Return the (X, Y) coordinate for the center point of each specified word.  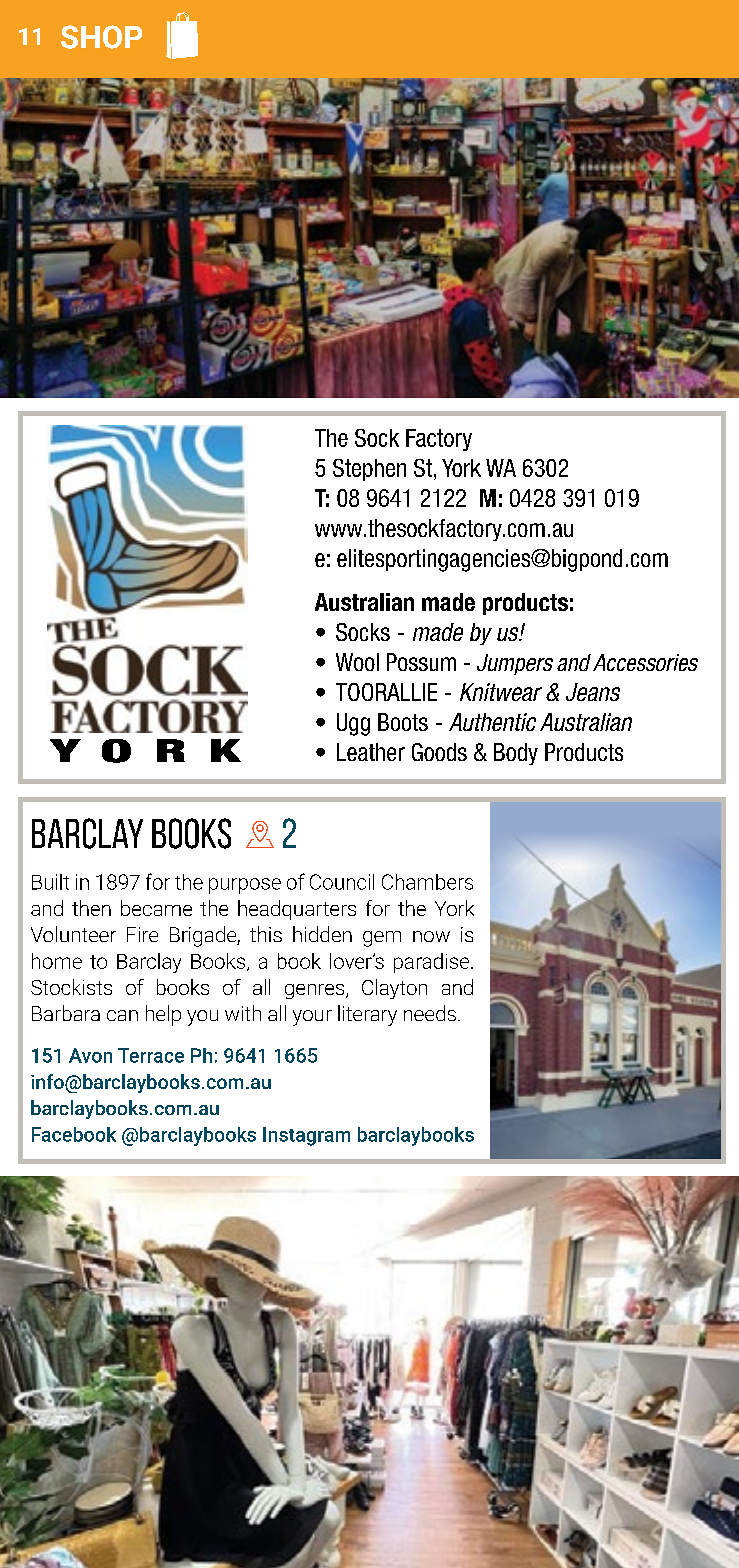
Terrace (151, 1055)
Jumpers (515, 664)
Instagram (306, 1136)
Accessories (645, 662)
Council (342, 882)
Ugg (353, 724)
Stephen (369, 470)
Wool (357, 662)
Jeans (593, 692)
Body (516, 754)
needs (430, 1013)
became (156, 908)
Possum (421, 662)
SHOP (101, 37)
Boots (403, 722)
